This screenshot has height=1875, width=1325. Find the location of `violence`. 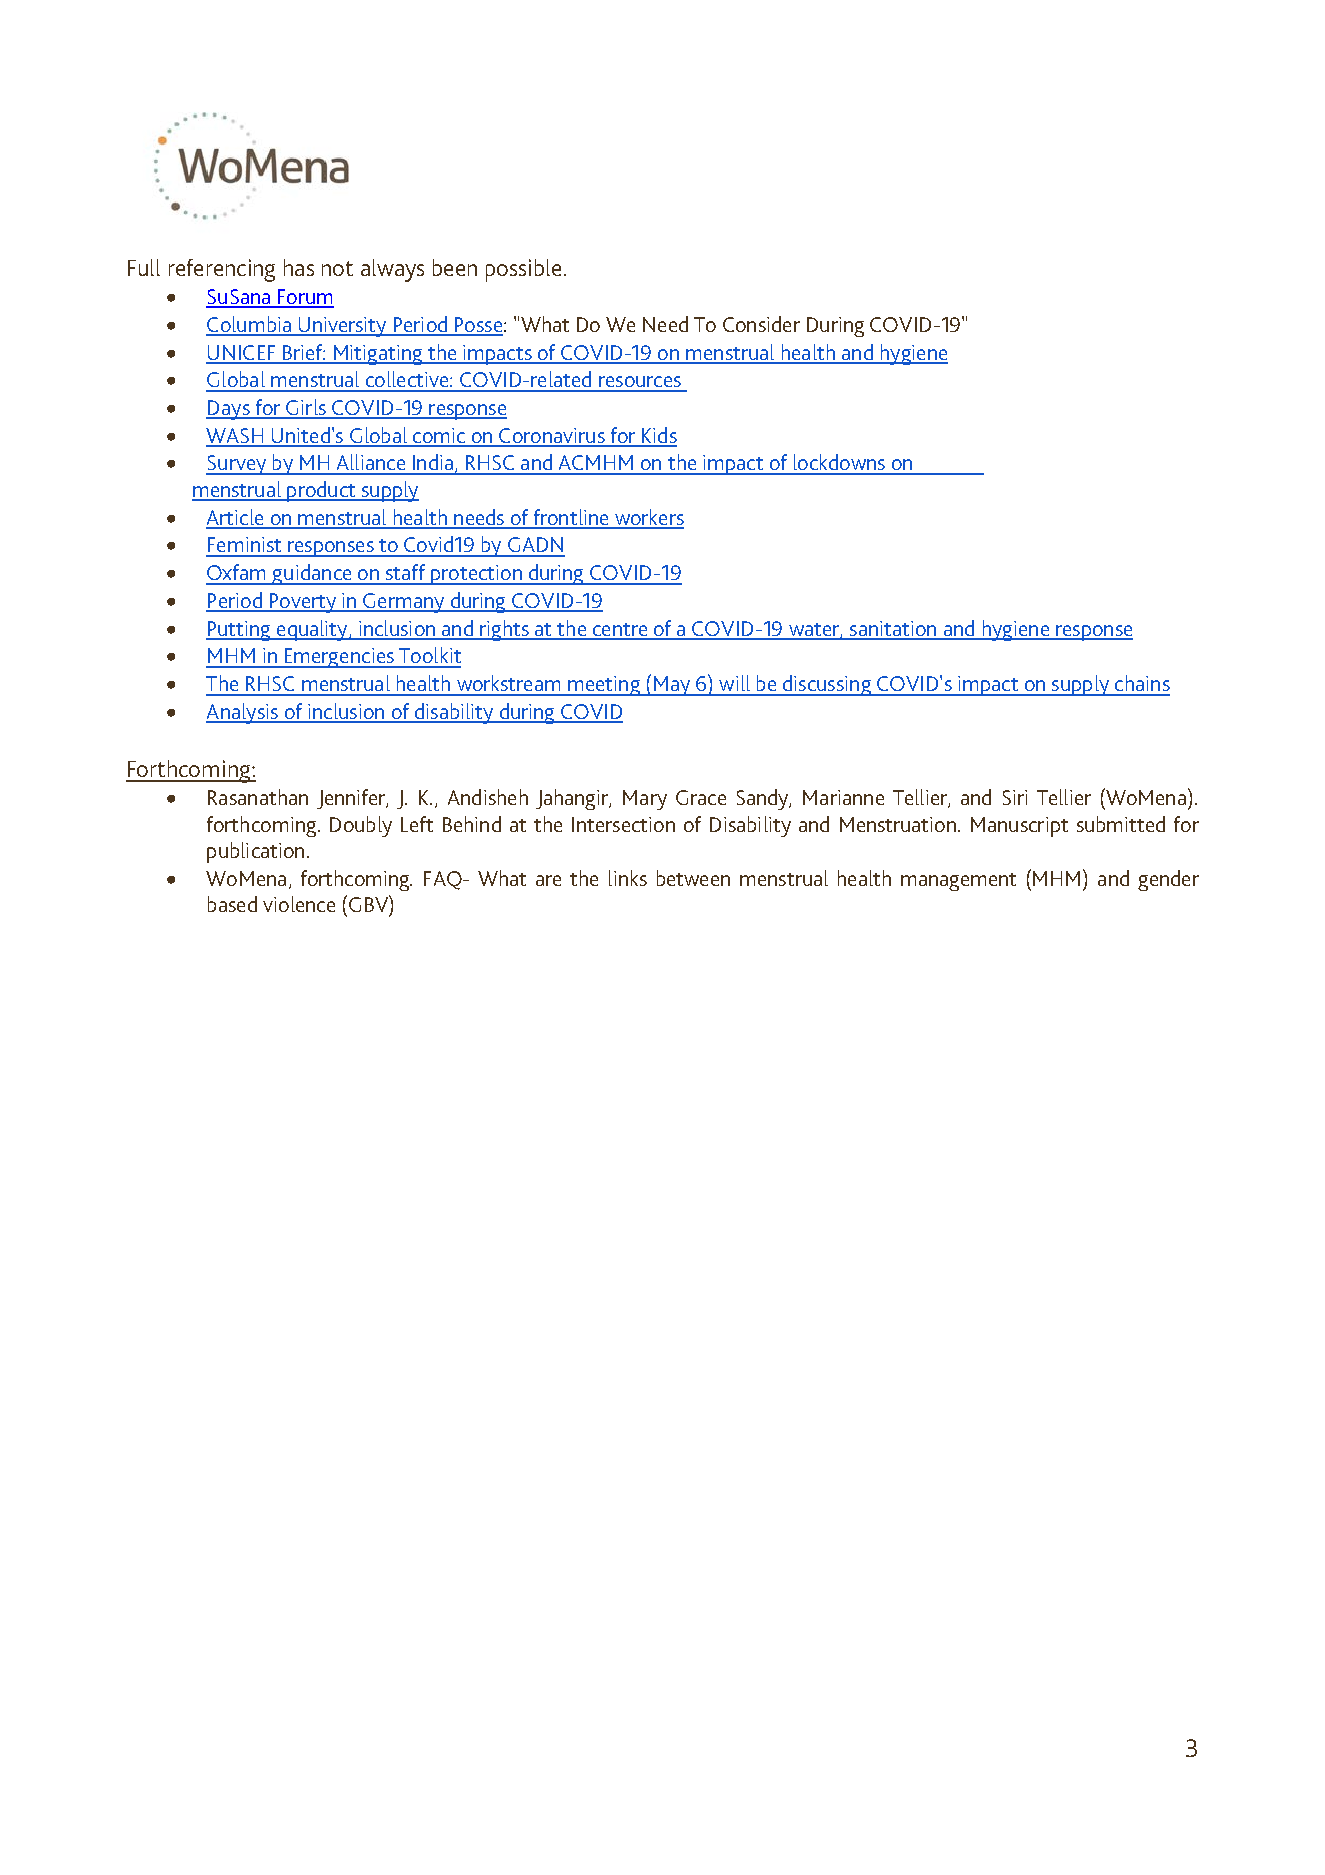

violence is located at coordinates (299, 904).
